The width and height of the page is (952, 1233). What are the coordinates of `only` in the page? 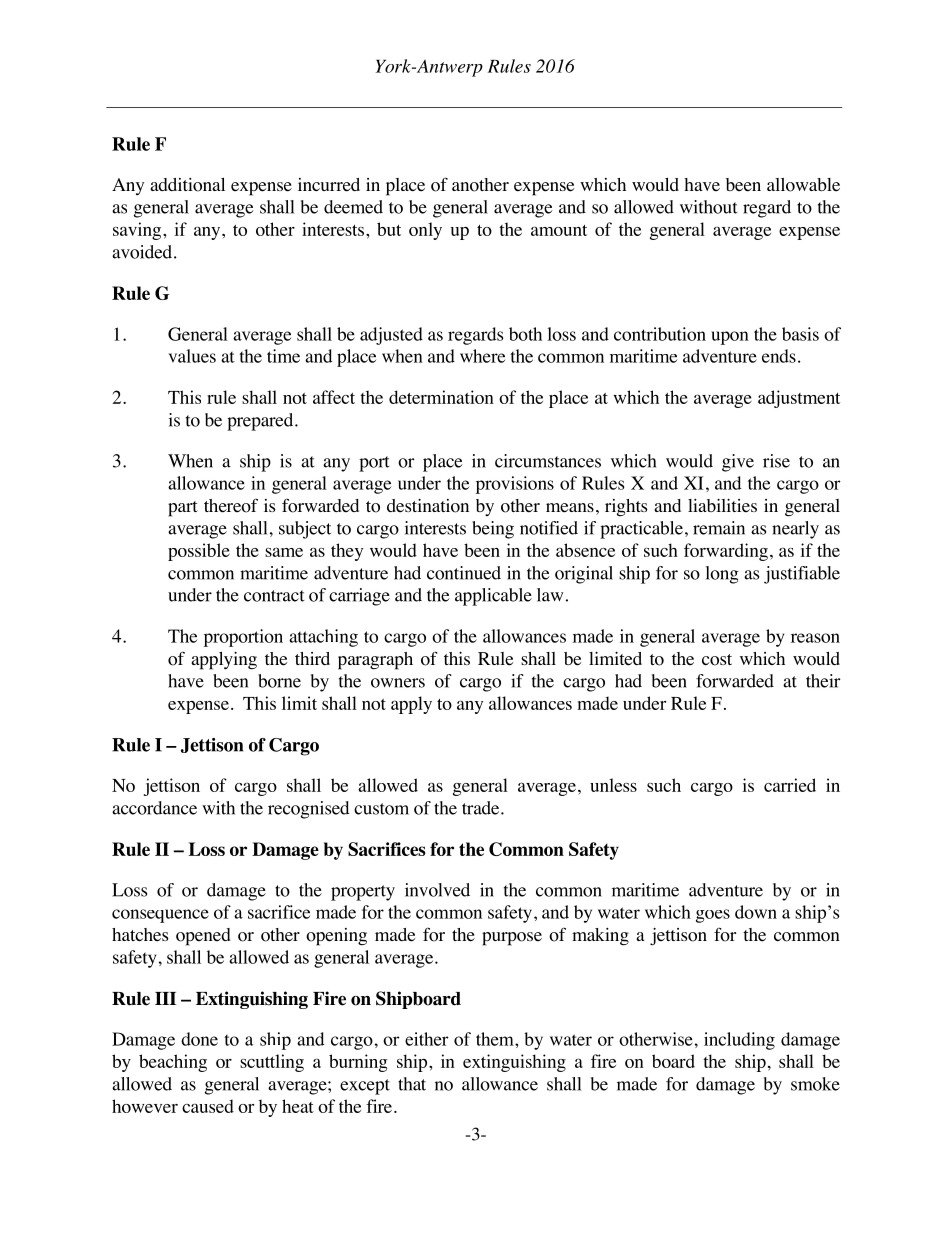 It's located at (425, 231).
